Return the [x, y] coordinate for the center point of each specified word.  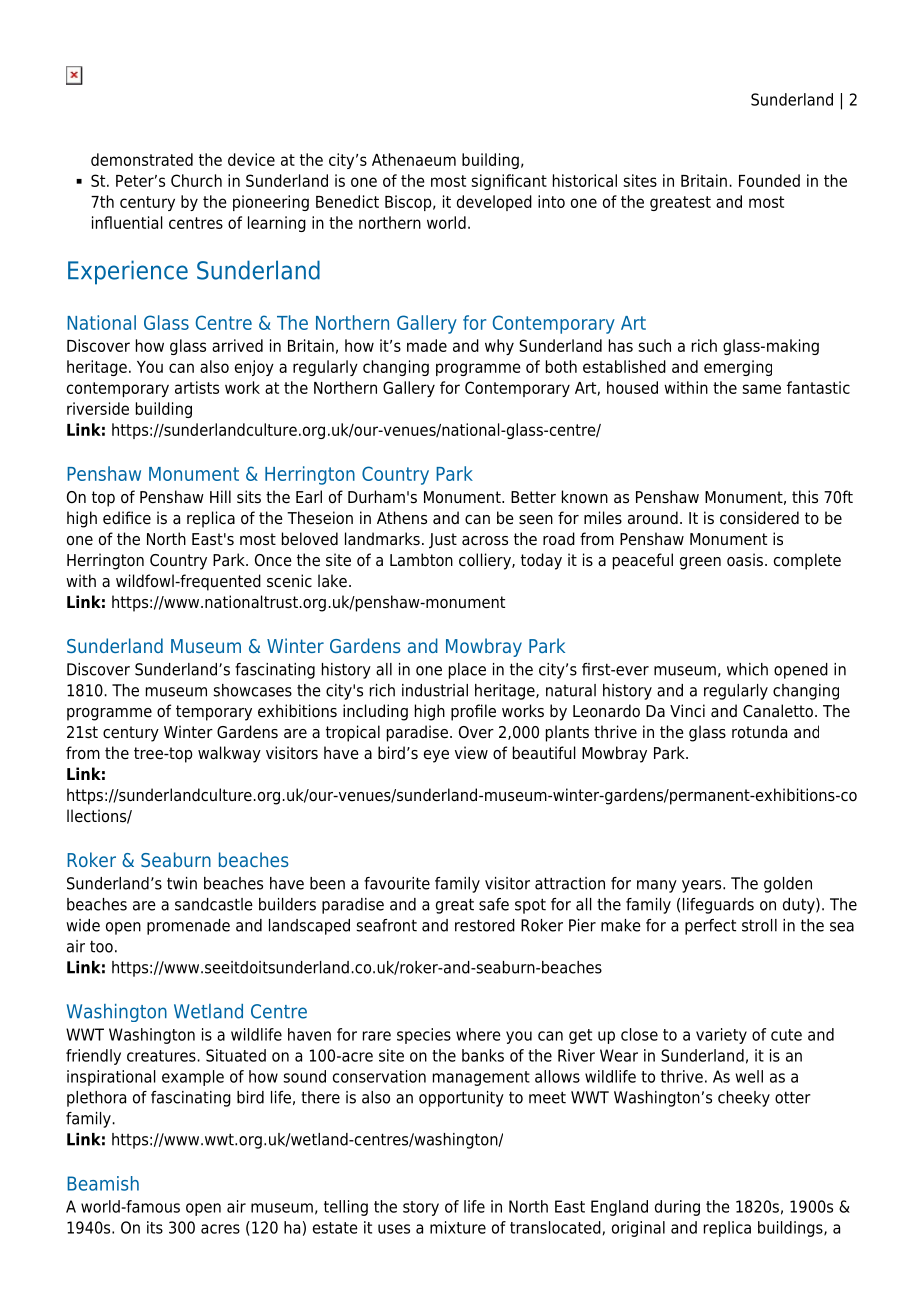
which [747, 669]
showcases [252, 690]
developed [494, 203]
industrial [435, 690]
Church [196, 180]
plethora [96, 1099]
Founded [769, 180]
